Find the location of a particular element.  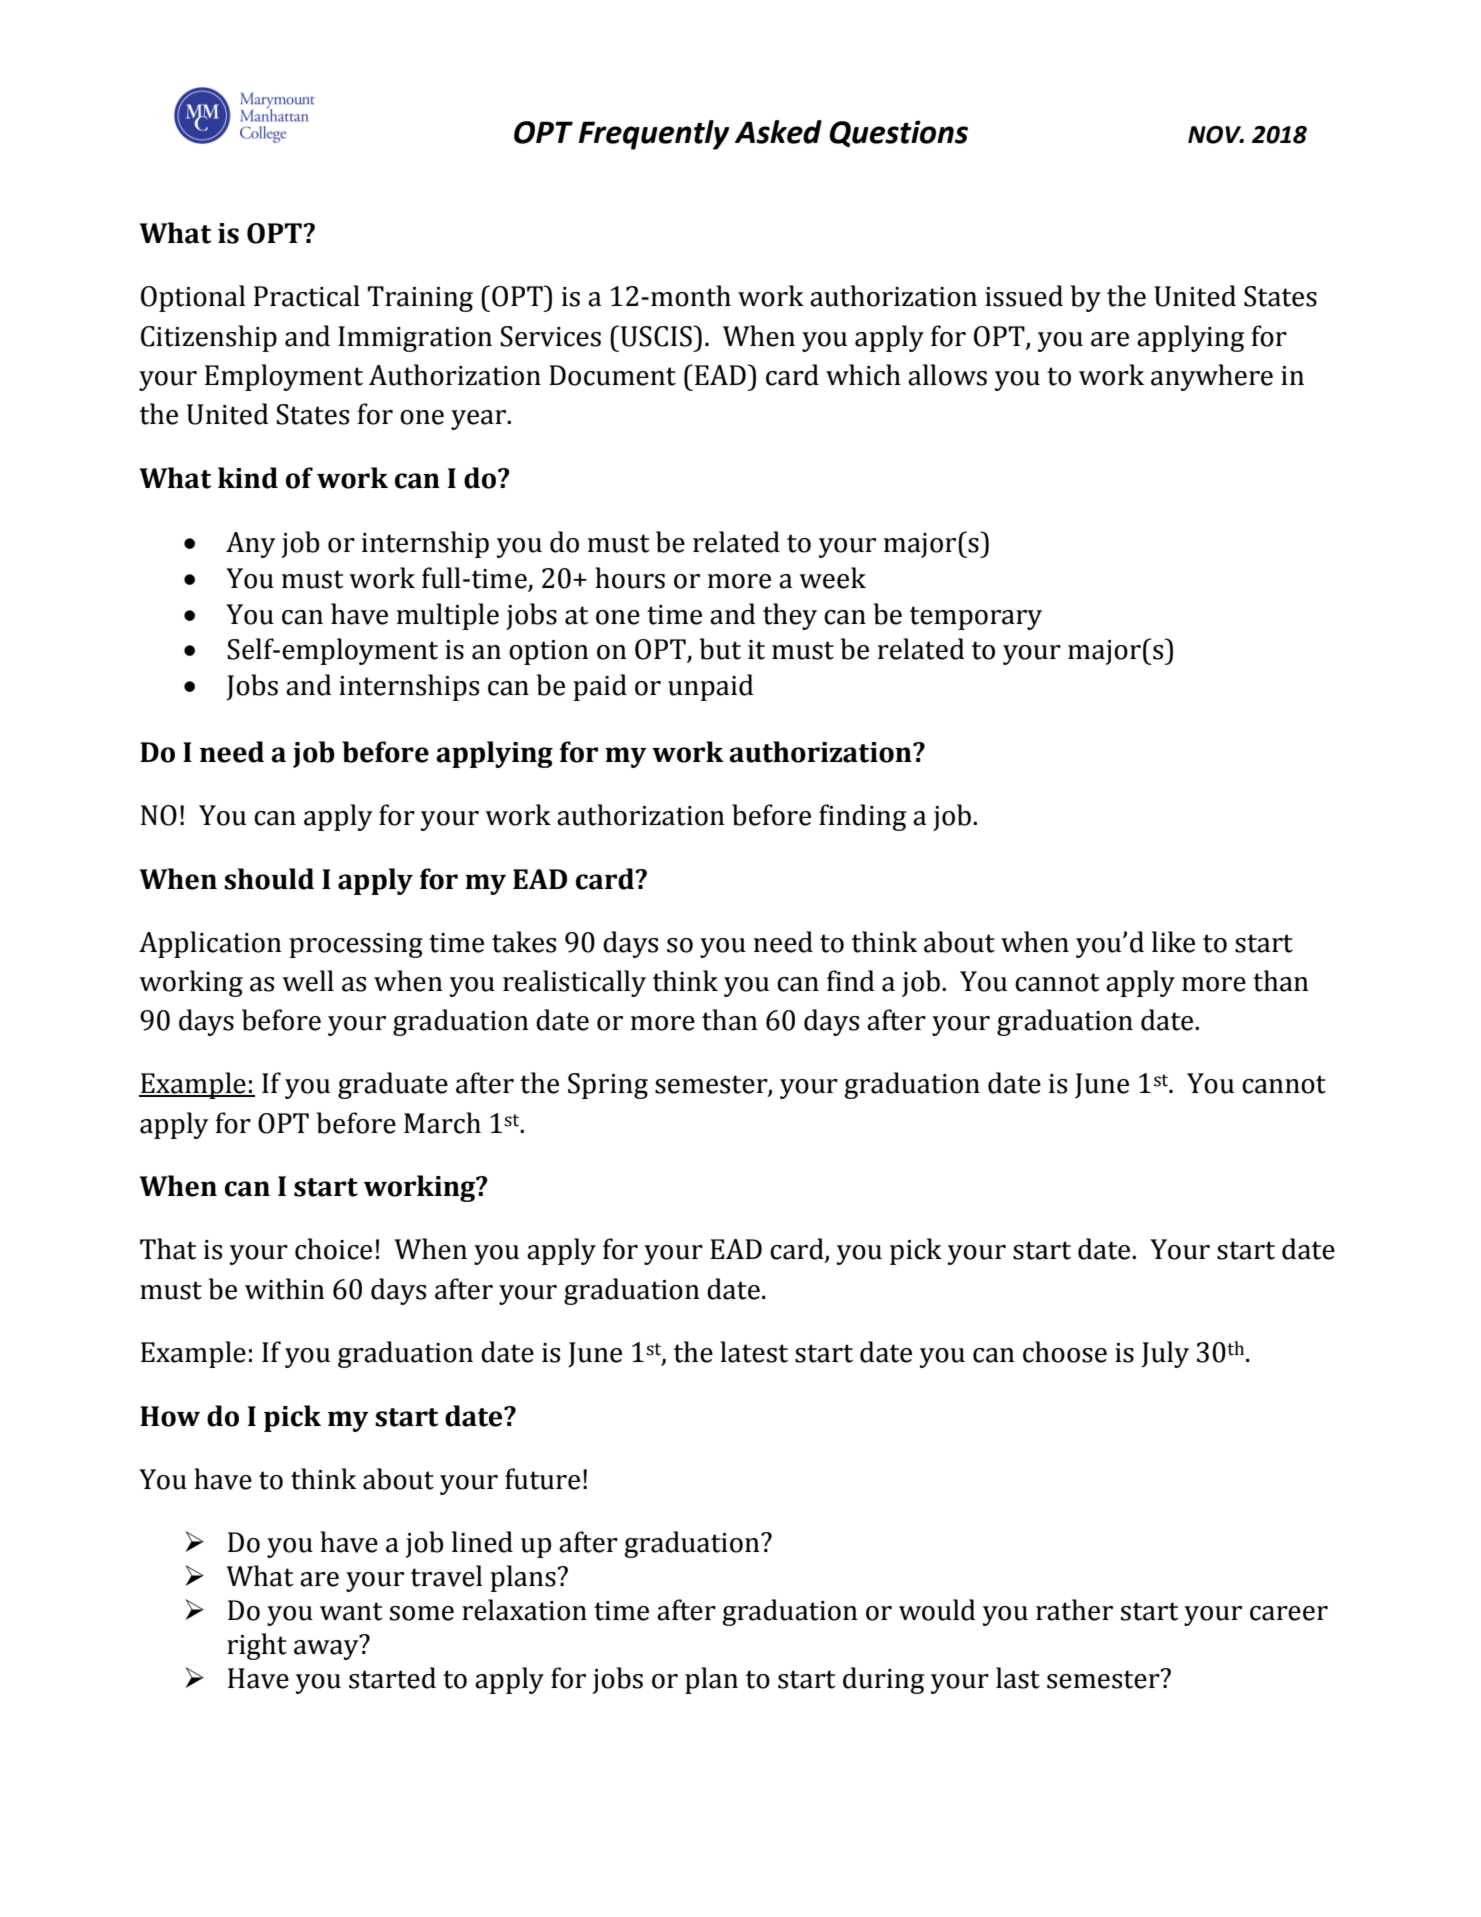

temporary is located at coordinates (976, 618).
